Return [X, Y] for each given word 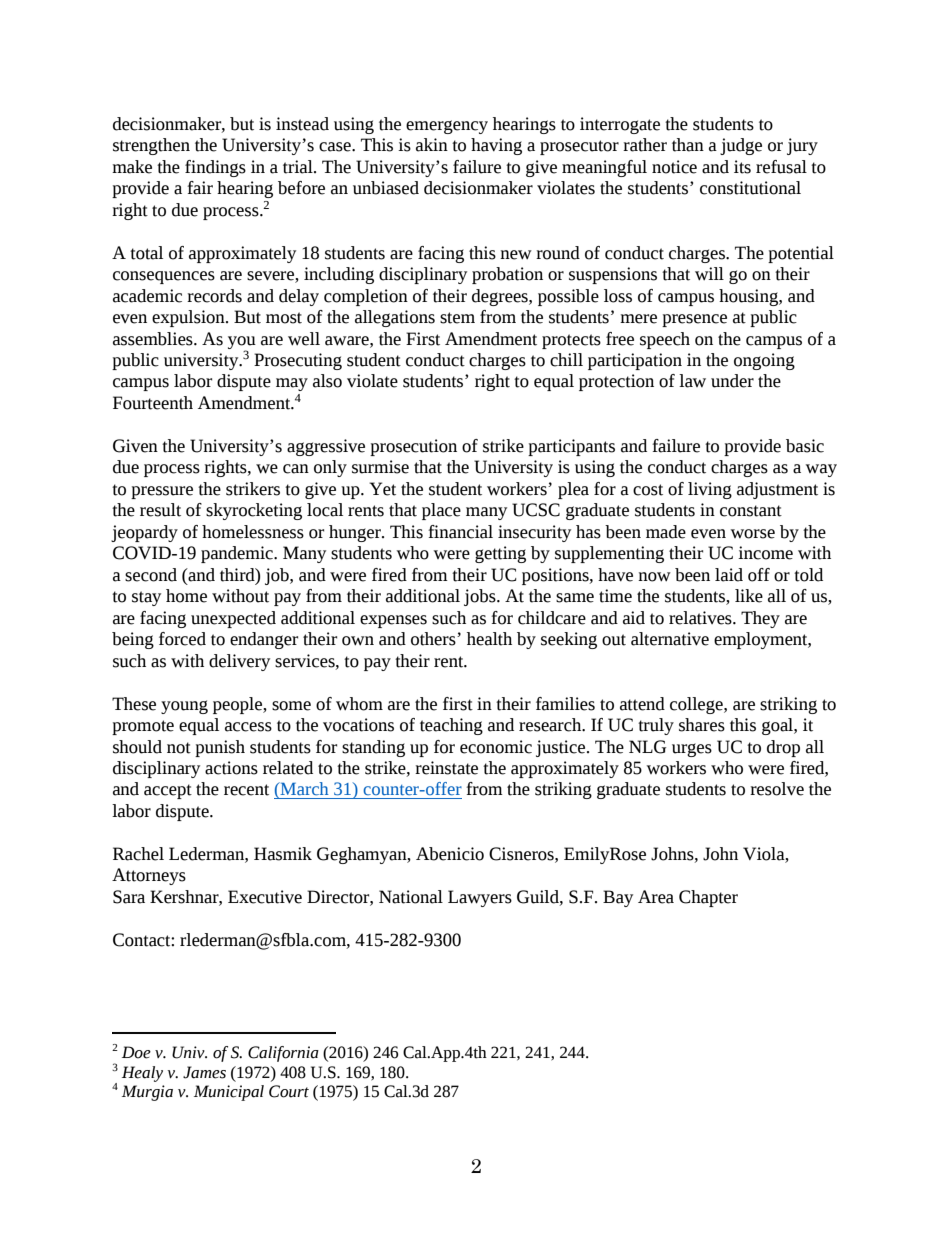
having [496, 146]
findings [215, 168]
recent [246, 790]
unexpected [233, 619]
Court [289, 1091]
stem [457, 318]
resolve [777, 789]
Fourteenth [153, 403]
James [204, 1072]
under [732, 381]
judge [741, 146]
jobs [481, 597]
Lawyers [480, 898]
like [749, 596]
